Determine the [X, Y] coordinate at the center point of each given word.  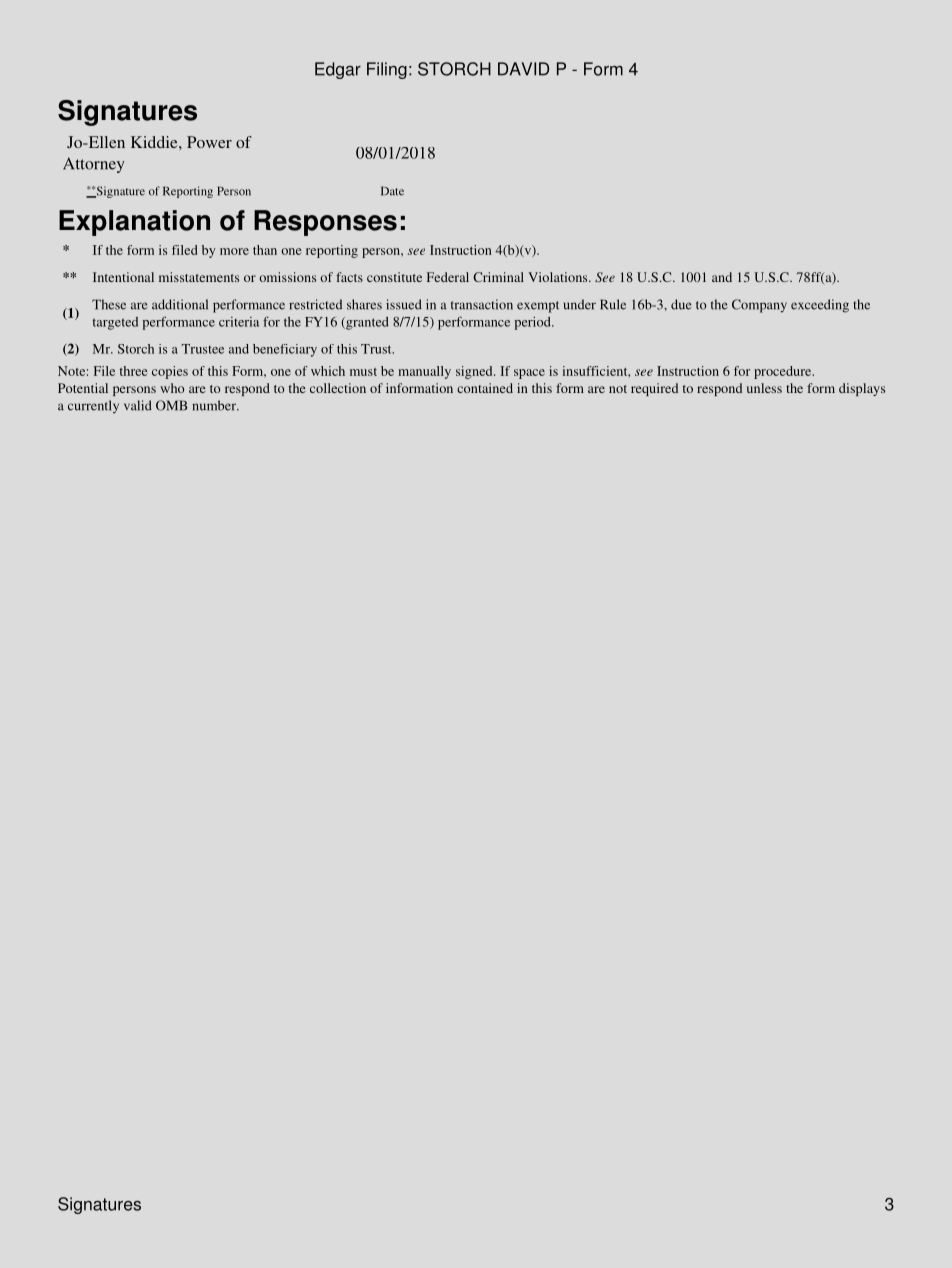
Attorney [94, 165]
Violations [559, 277]
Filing [387, 70]
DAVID [523, 69]
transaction [482, 304]
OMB [172, 405]
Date [392, 191]
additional [180, 304]
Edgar [338, 70]
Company [759, 306]
